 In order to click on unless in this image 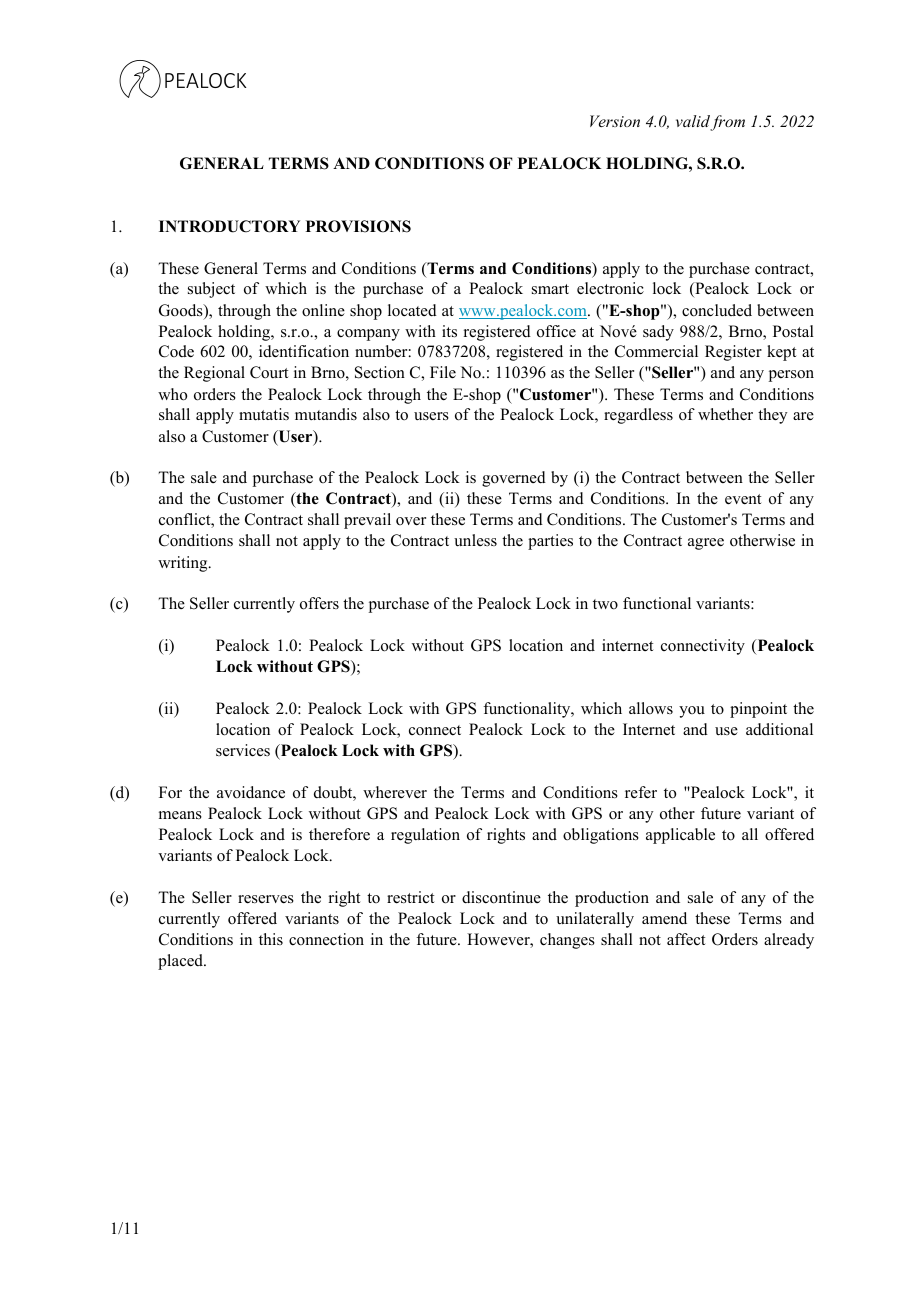, I will do `click(475, 540)`.
